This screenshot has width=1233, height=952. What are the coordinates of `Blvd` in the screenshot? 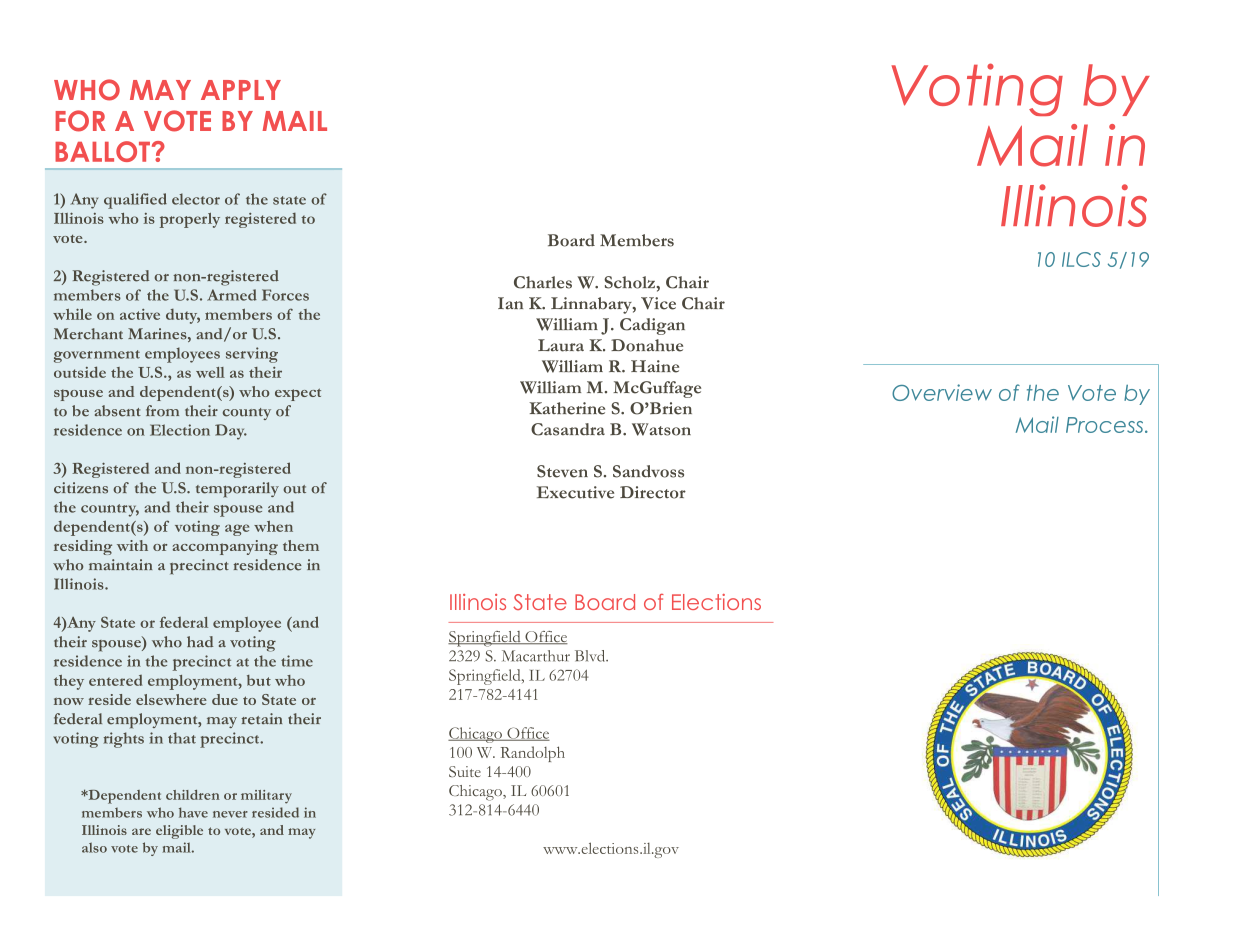 It's located at (591, 656).
